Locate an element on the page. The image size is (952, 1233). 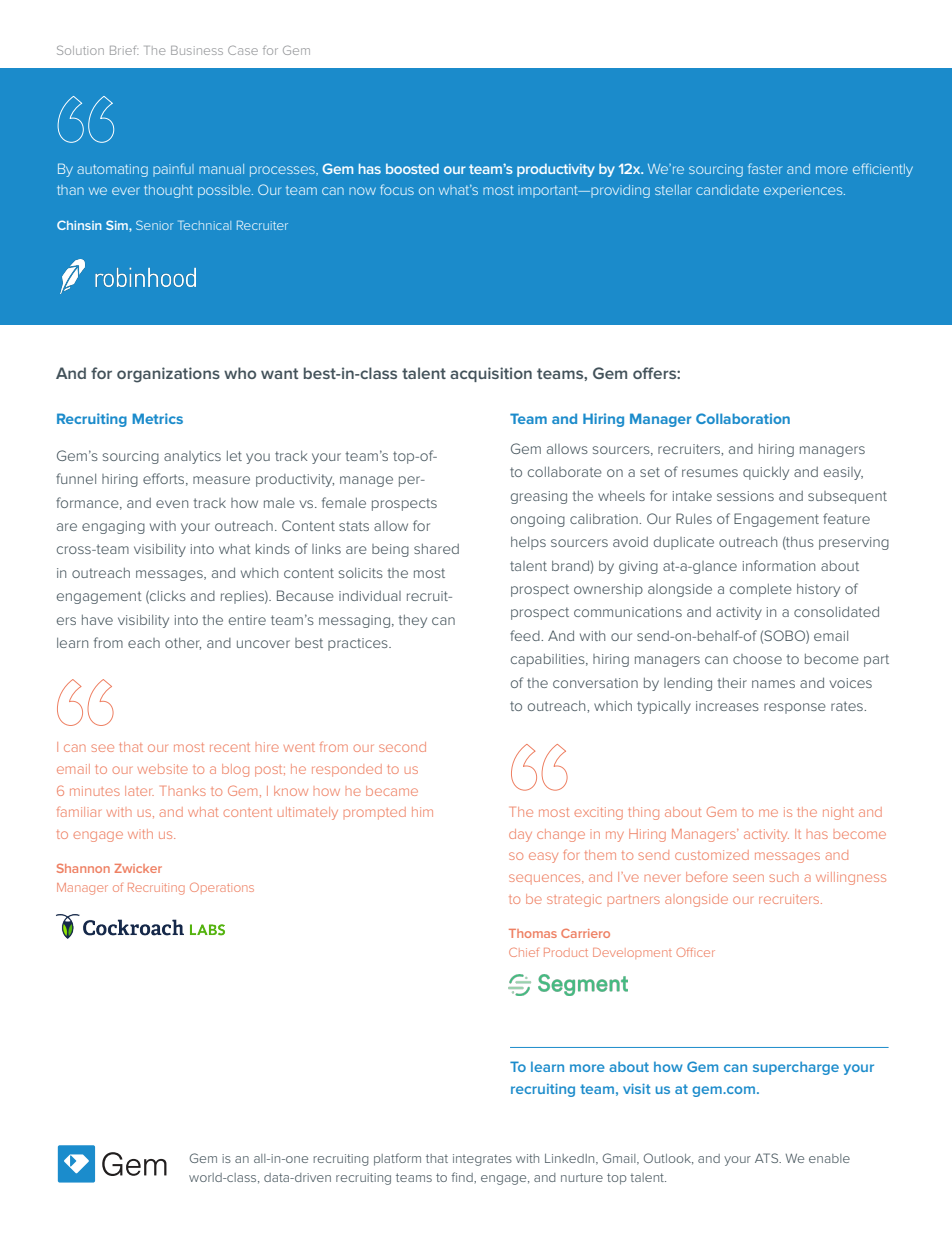
Business is located at coordinates (197, 50).
